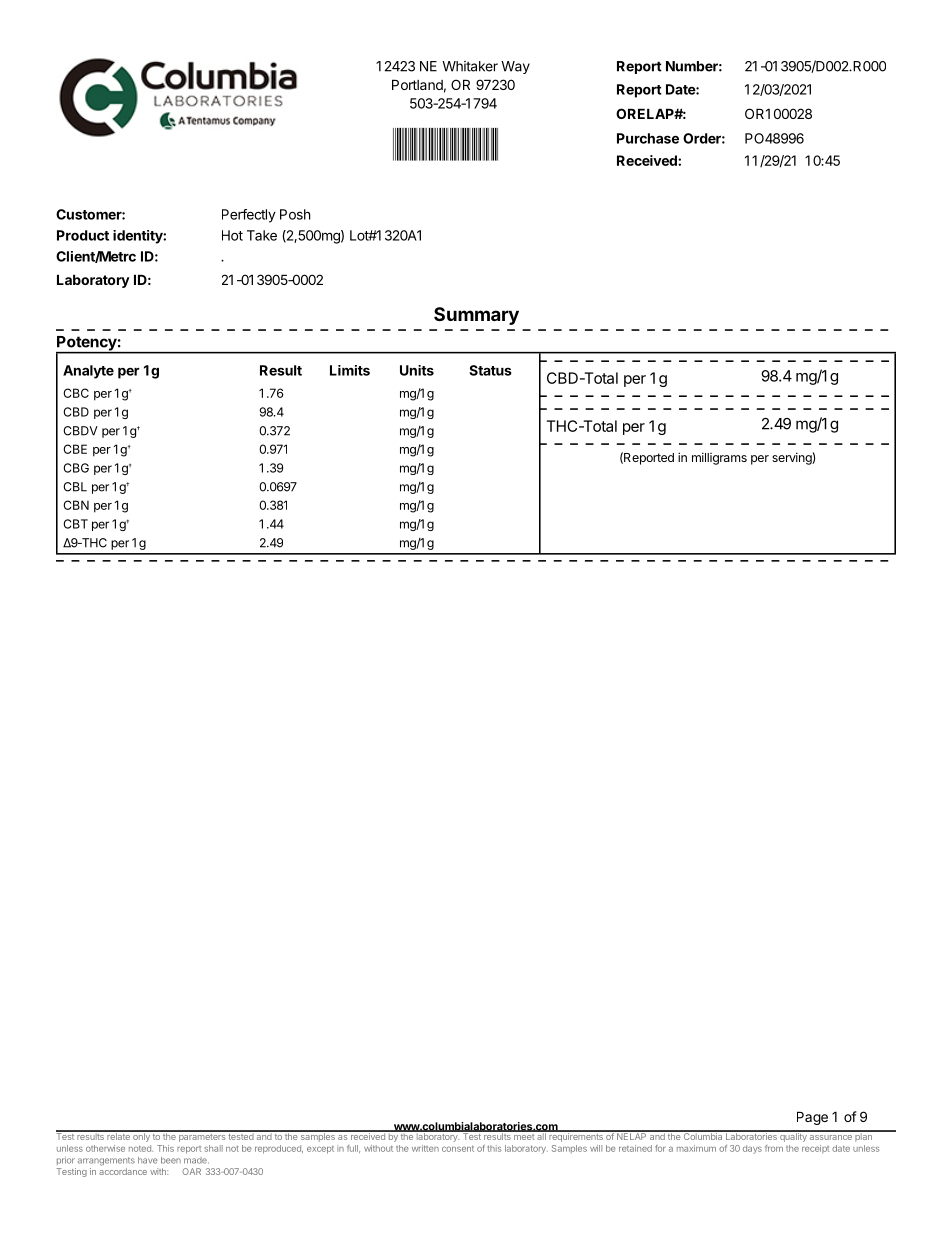  Describe the element at coordinates (249, 216) in the screenshot. I see `Perfectly` at that location.
